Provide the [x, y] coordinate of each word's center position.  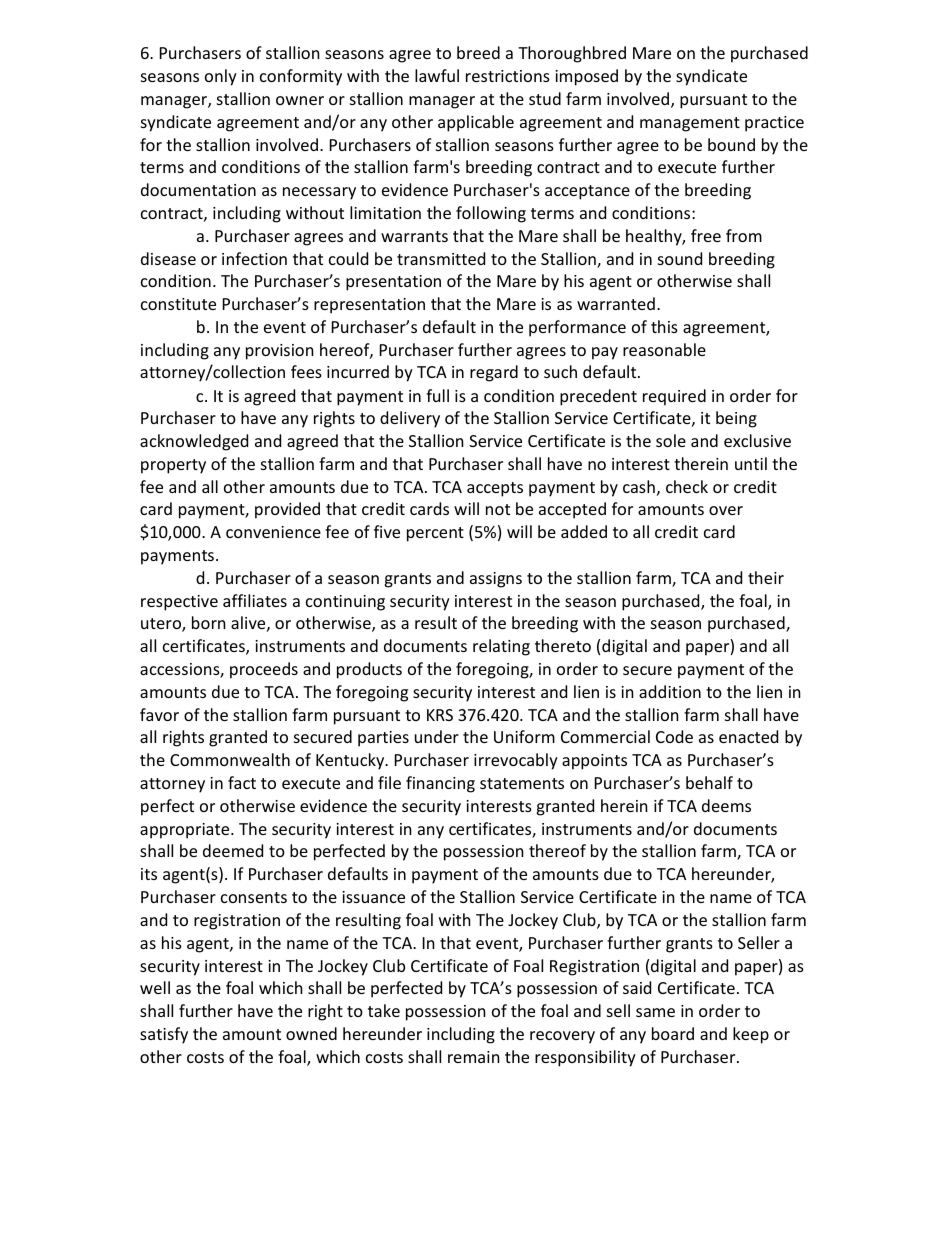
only [221, 77]
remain [474, 1057]
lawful [437, 75]
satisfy [164, 1035]
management [690, 124]
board [673, 1033]
